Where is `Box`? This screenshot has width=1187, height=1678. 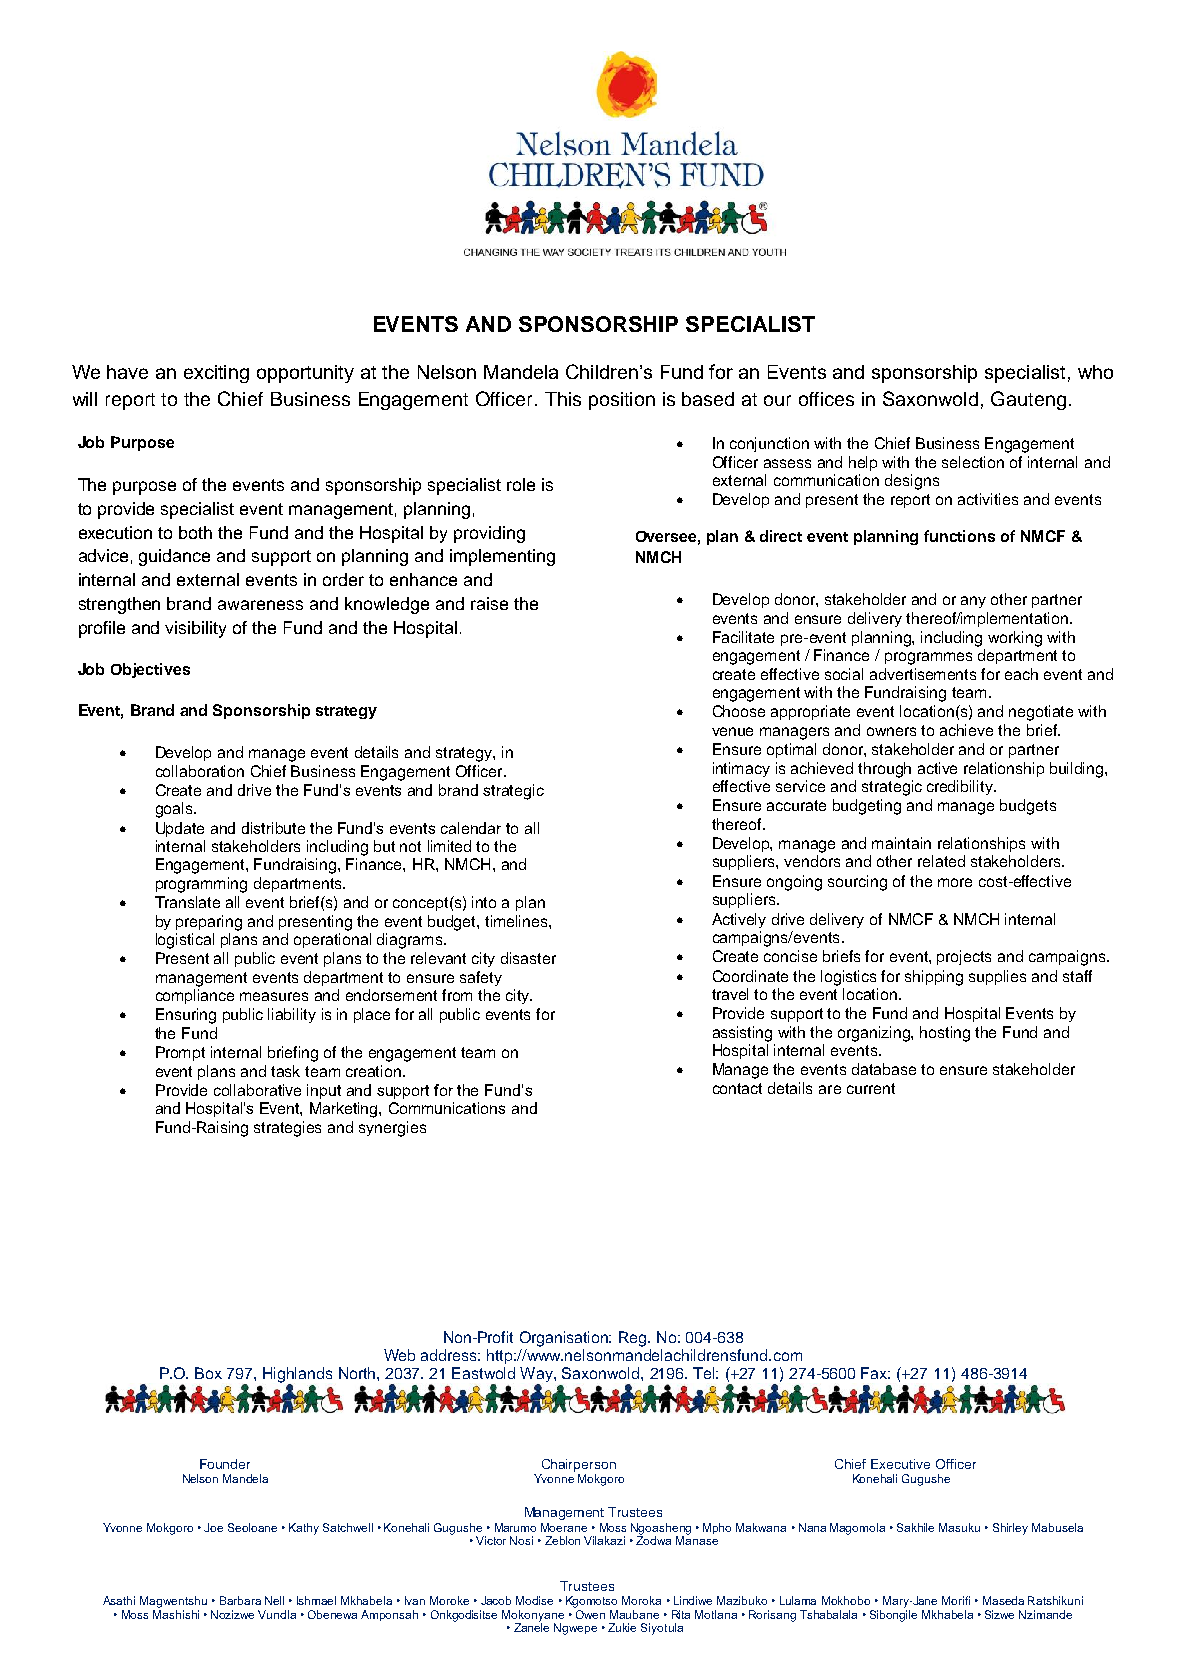 Box is located at coordinates (208, 1373).
